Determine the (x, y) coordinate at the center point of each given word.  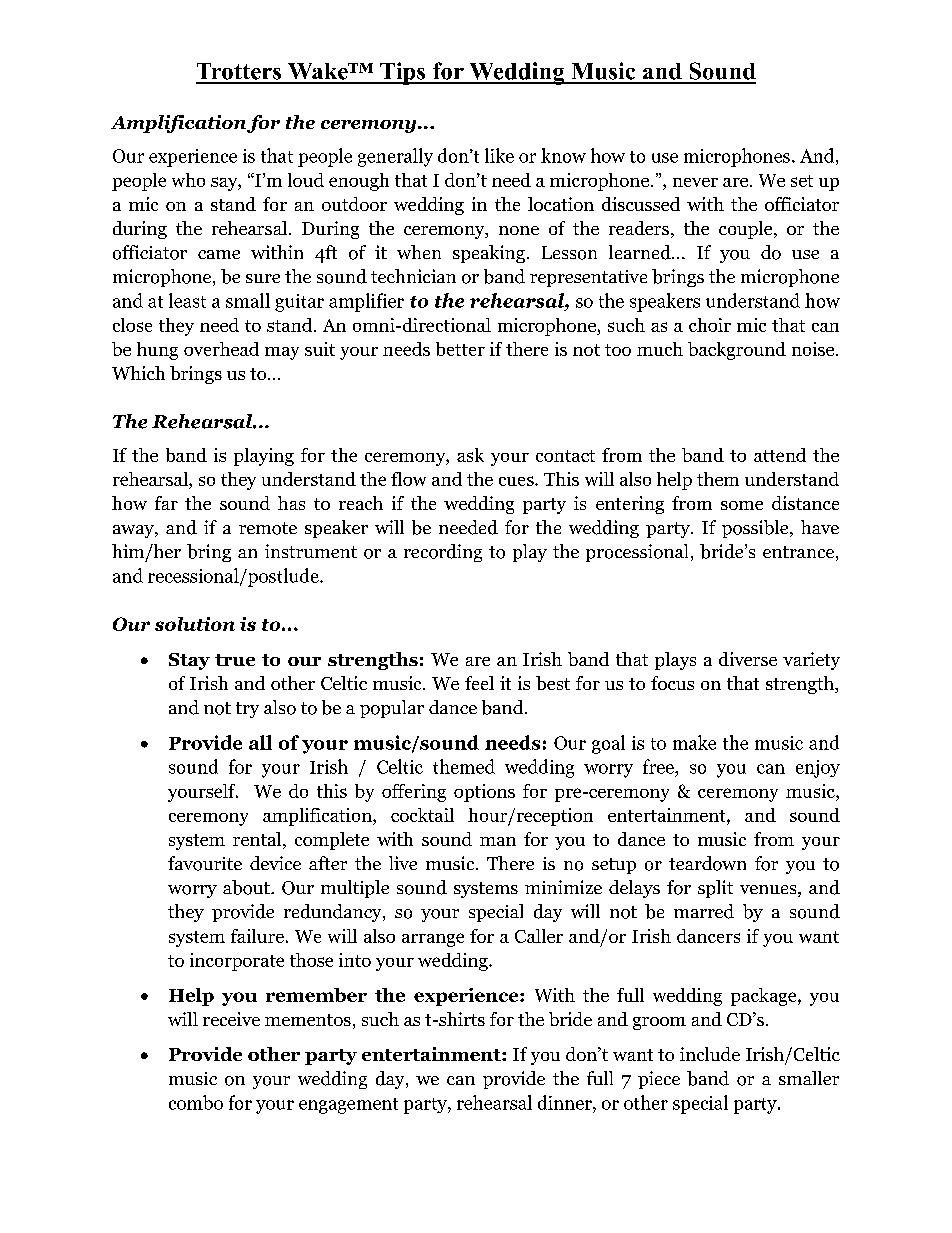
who (188, 180)
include (710, 1054)
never (695, 182)
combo (196, 1102)
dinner (566, 1102)
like (499, 155)
